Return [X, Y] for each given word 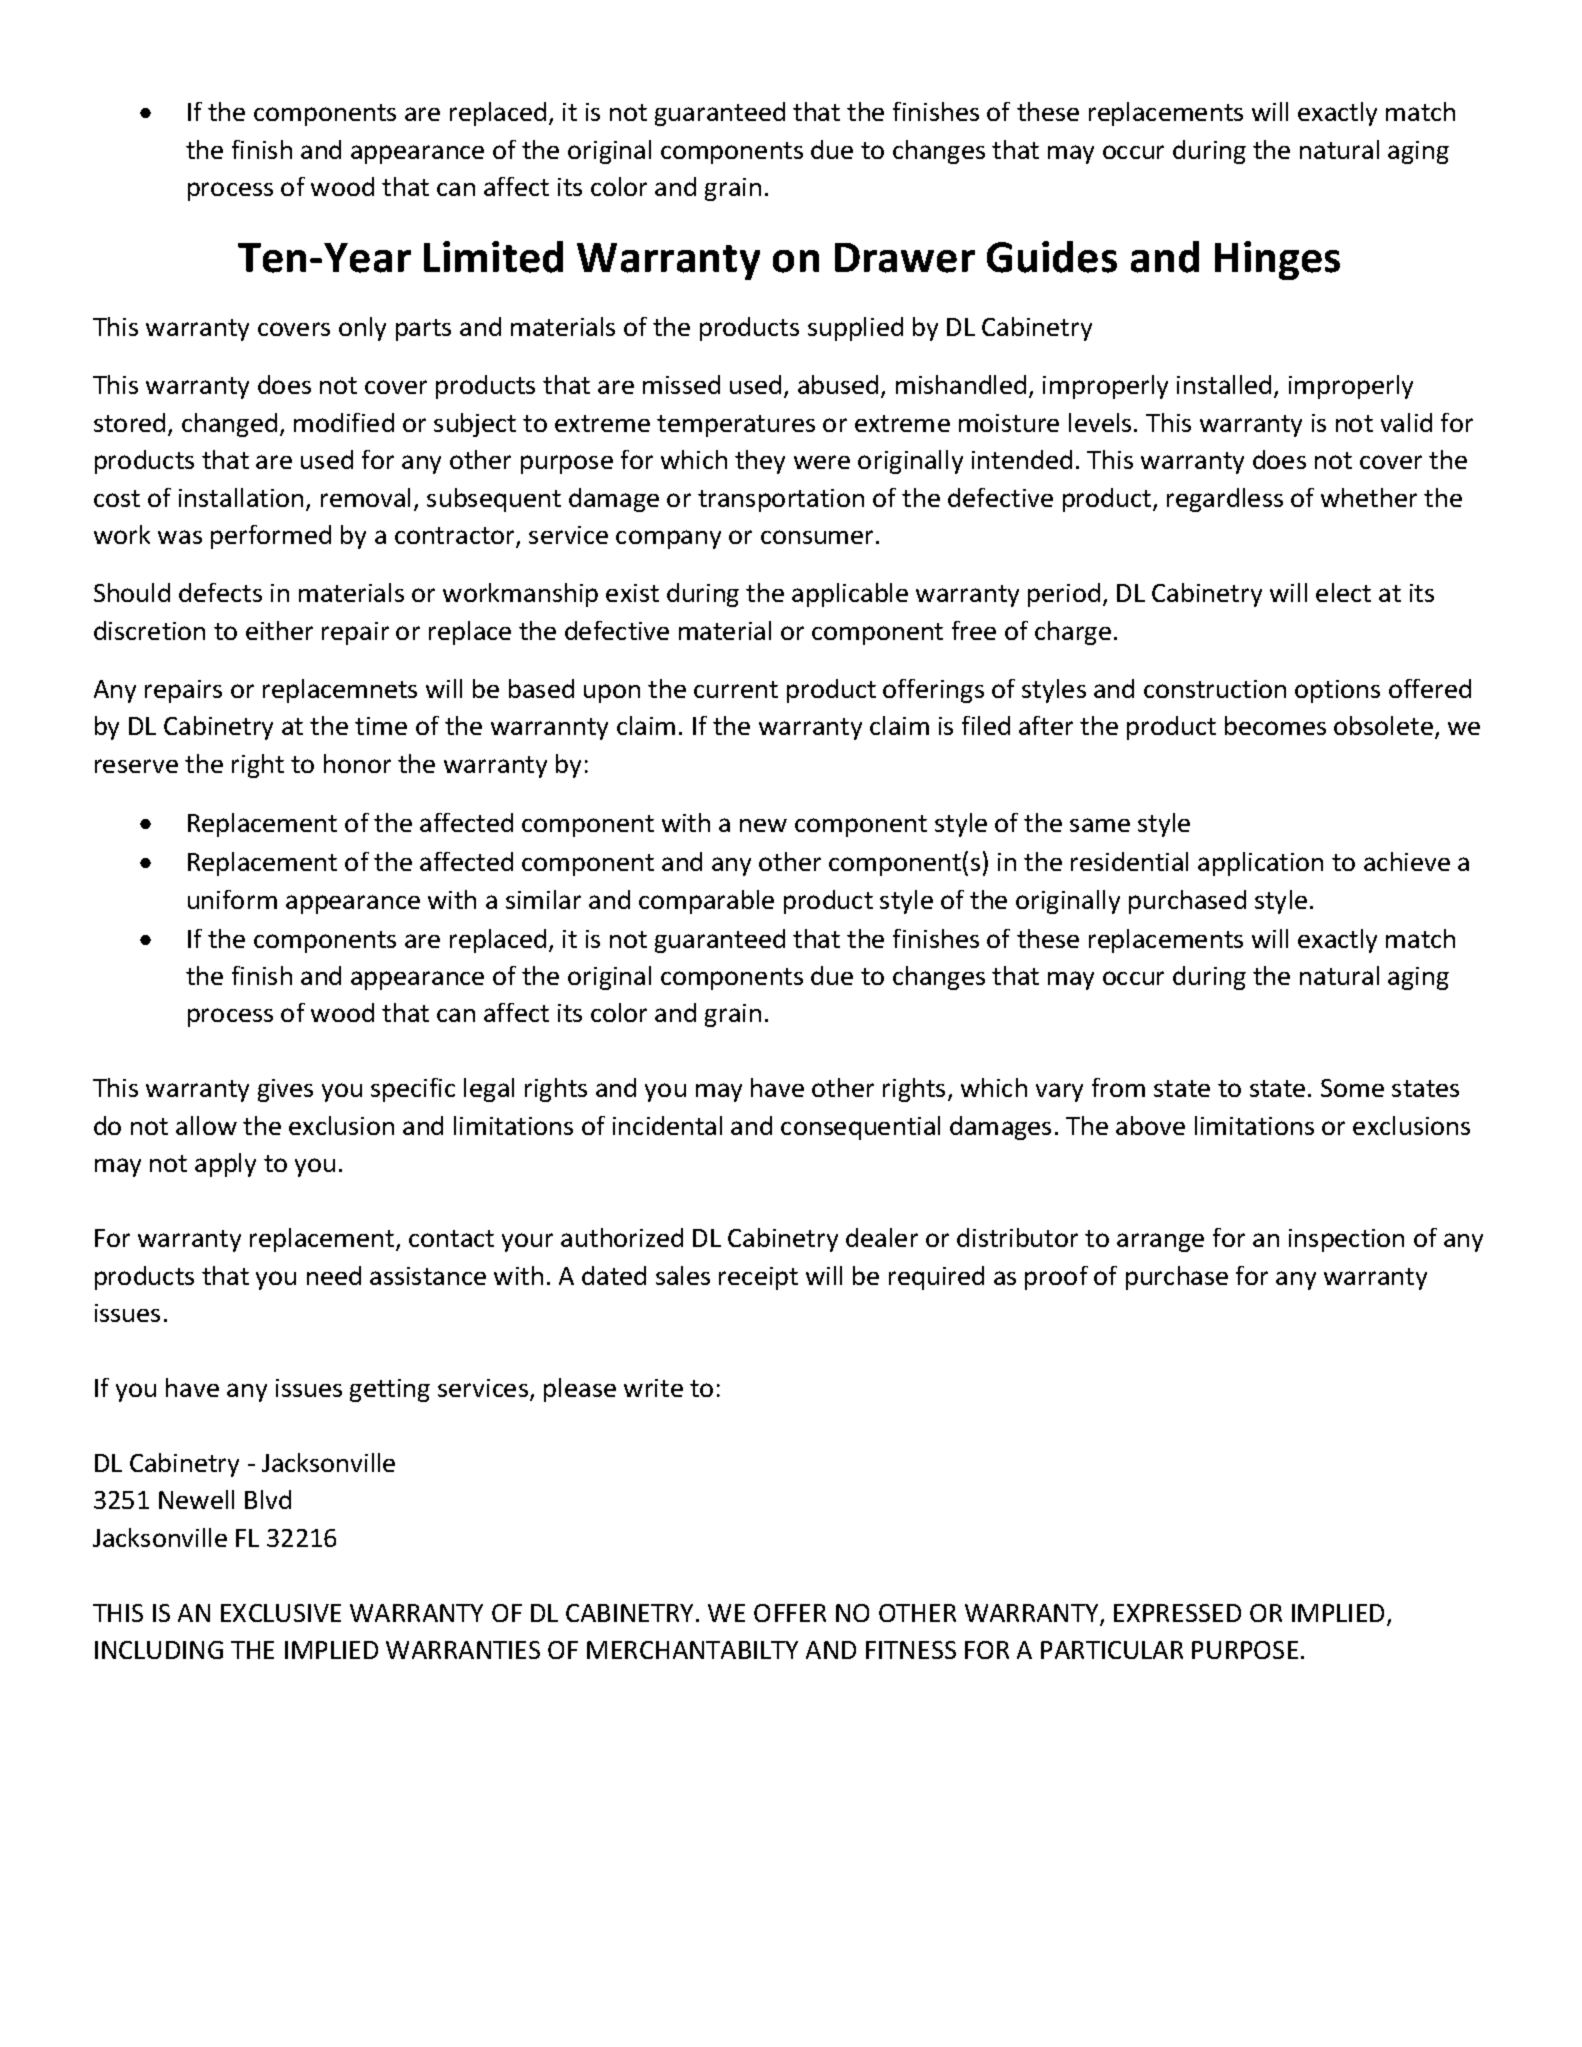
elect [1343, 592]
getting [390, 1390]
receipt [758, 1278]
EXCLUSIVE [281, 1613]
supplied [855, 329]
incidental [667, 1125]
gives [285, 1090]
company [668, 539]
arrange [1160, 1242]
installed [1224, 384]
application [1260, 864]
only [362, 329]
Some [1352, 1088]
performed [271, 537]
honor [357, 763]
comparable [706, 902]
